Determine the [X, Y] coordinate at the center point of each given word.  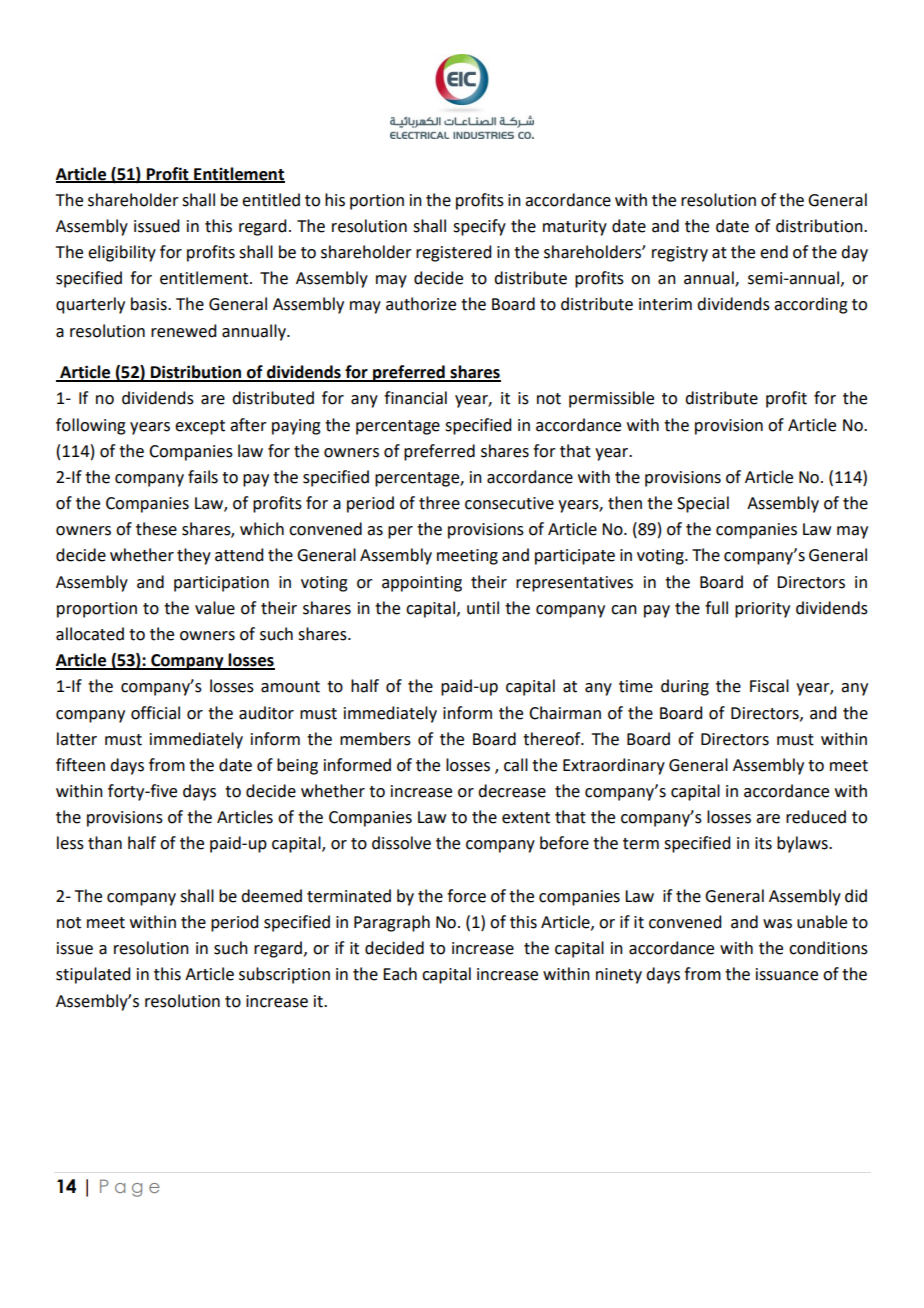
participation [221, 584]
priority [762, 610]
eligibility [122, 253]
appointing [422, 584]
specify [479, 227]
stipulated [93, 975]
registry [680, 254]
